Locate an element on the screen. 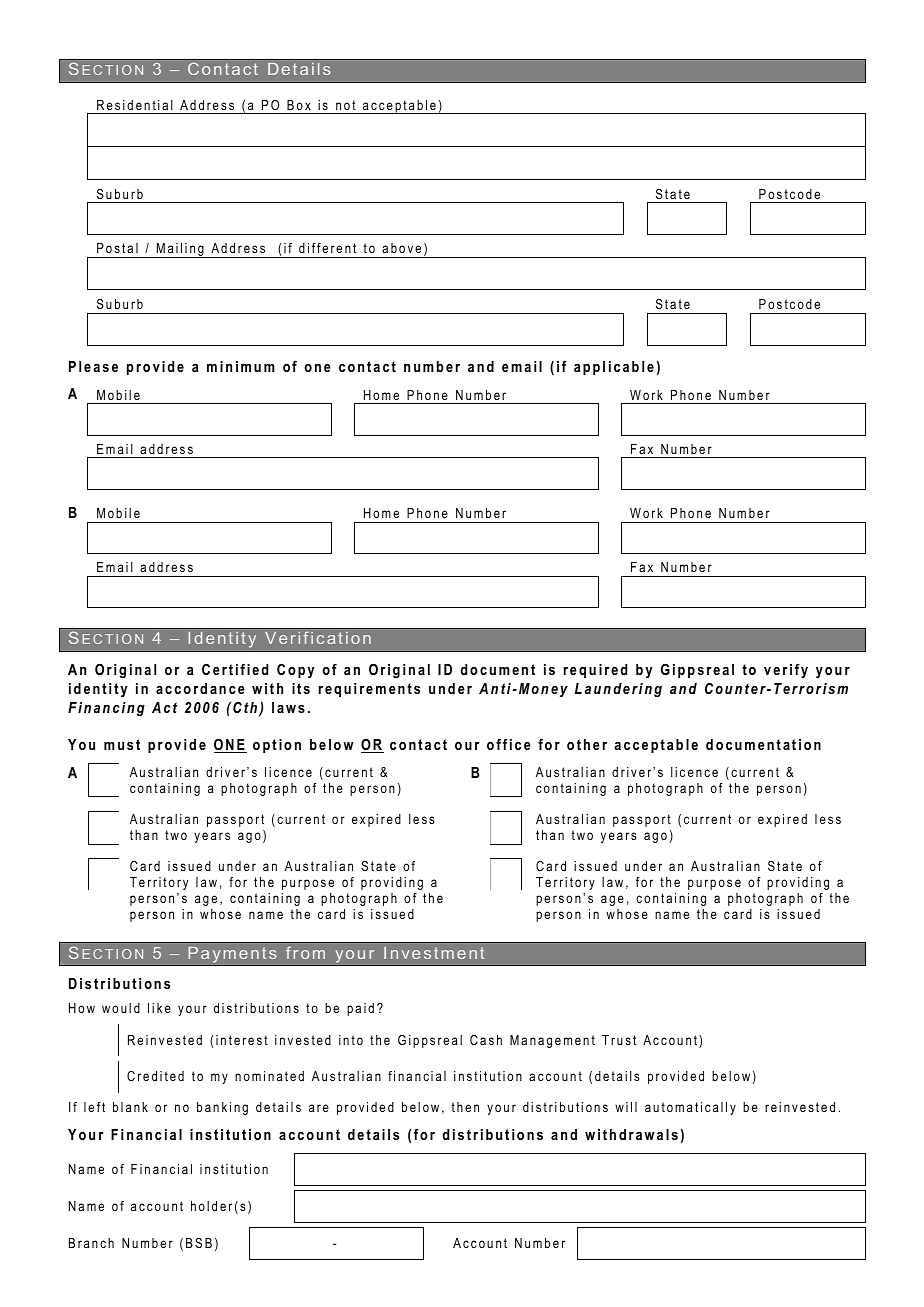  above is located at coordinates (401, 248).
